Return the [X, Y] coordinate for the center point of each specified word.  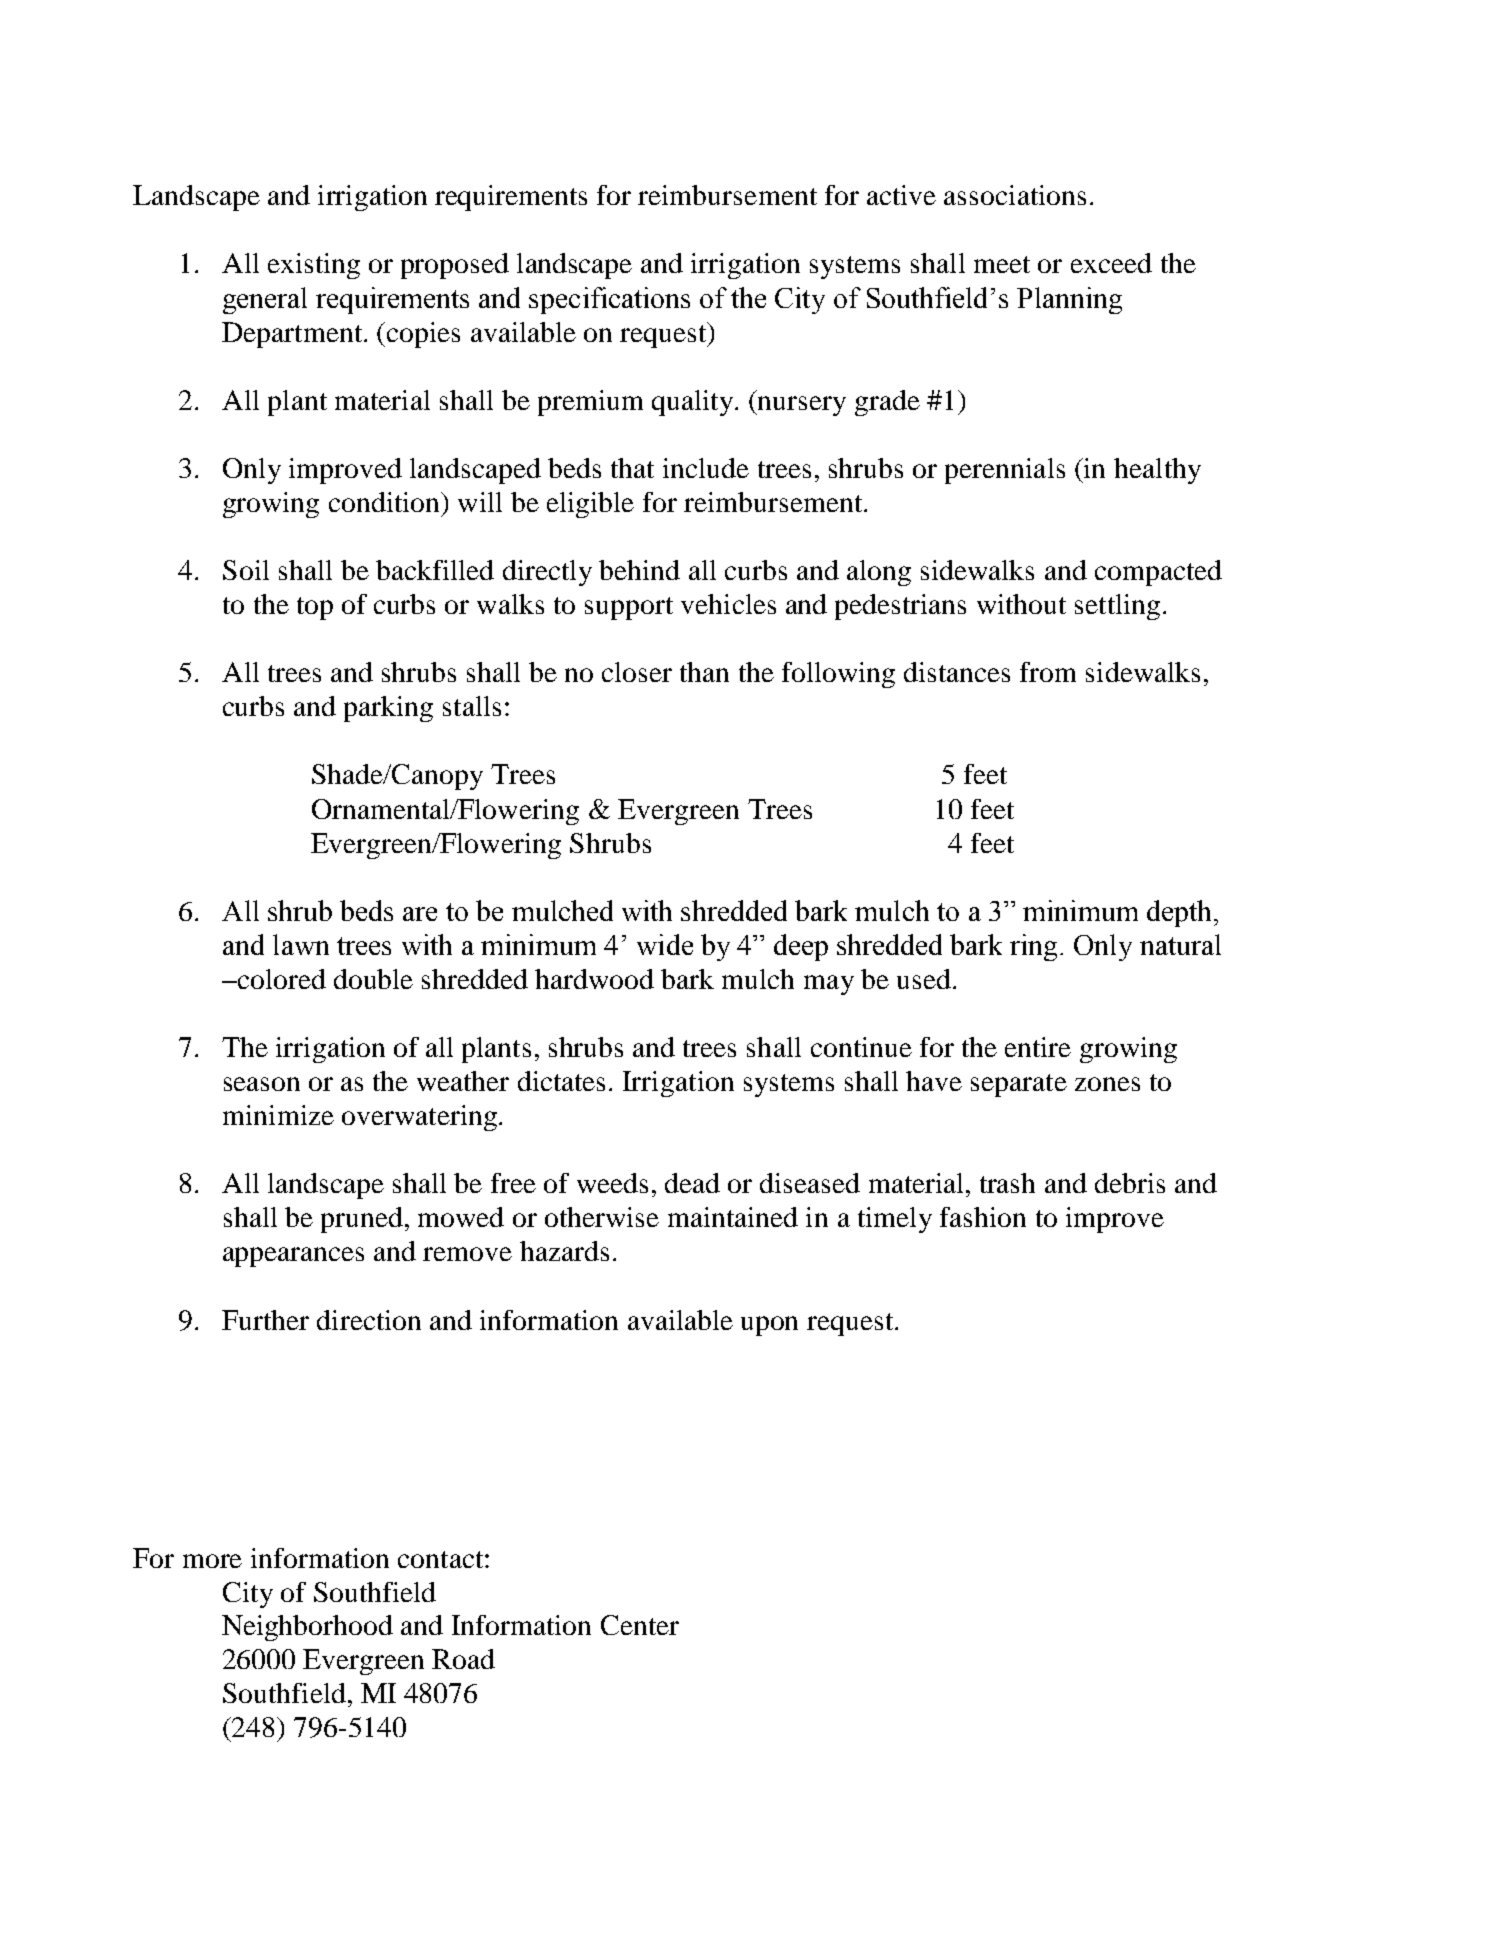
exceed [1111, 263]
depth [1179, 913]
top [315, 608]
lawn [301, 944]
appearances [293, 1257]
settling [1117, 607]
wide [665, 944]
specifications [609, 300]
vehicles [728, 604]
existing [314, 266]
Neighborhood [307, 1628]
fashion [983, 1217]
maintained [733, 1217]
